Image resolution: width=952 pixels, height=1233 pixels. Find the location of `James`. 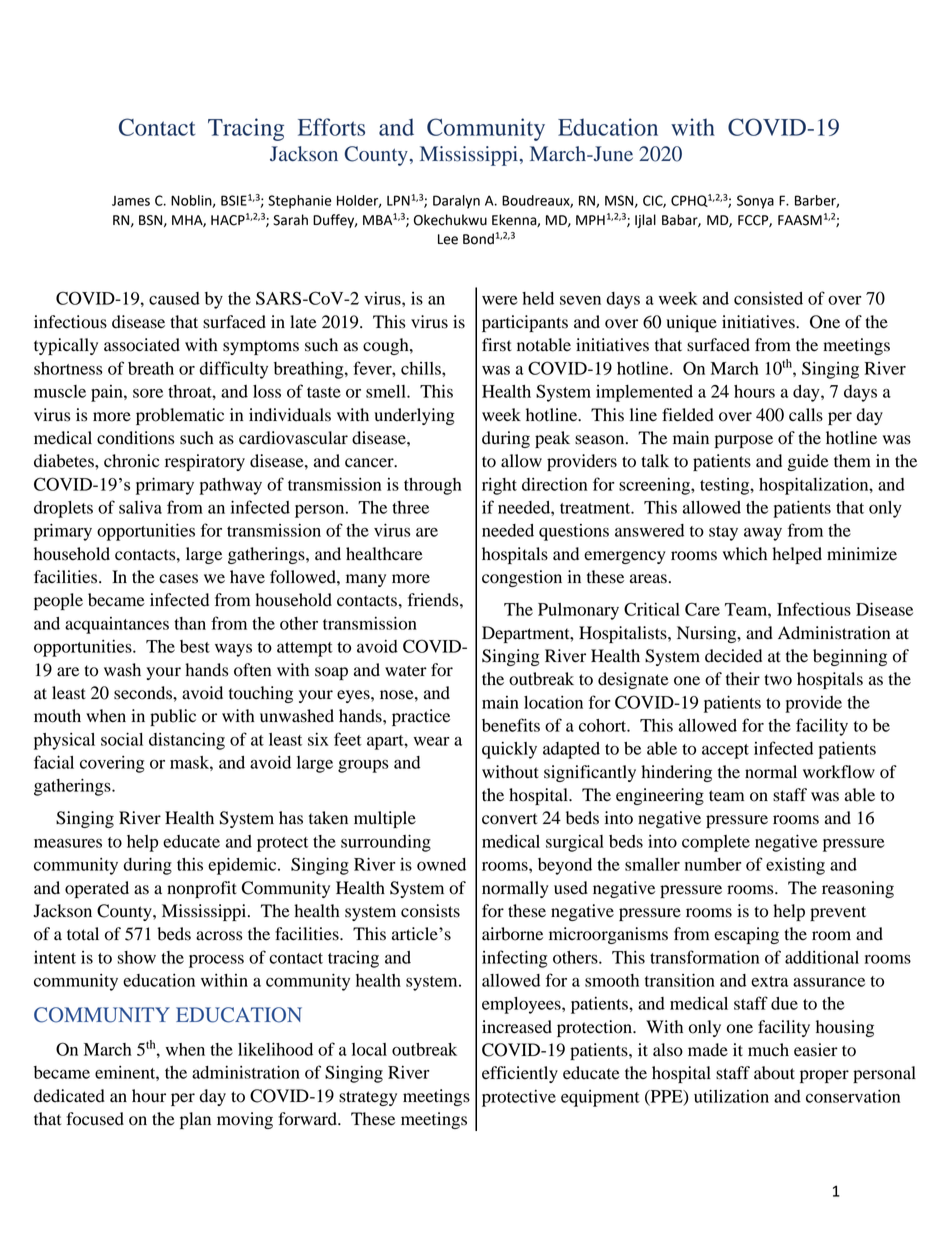

James is located at coordinates (131, 201).
